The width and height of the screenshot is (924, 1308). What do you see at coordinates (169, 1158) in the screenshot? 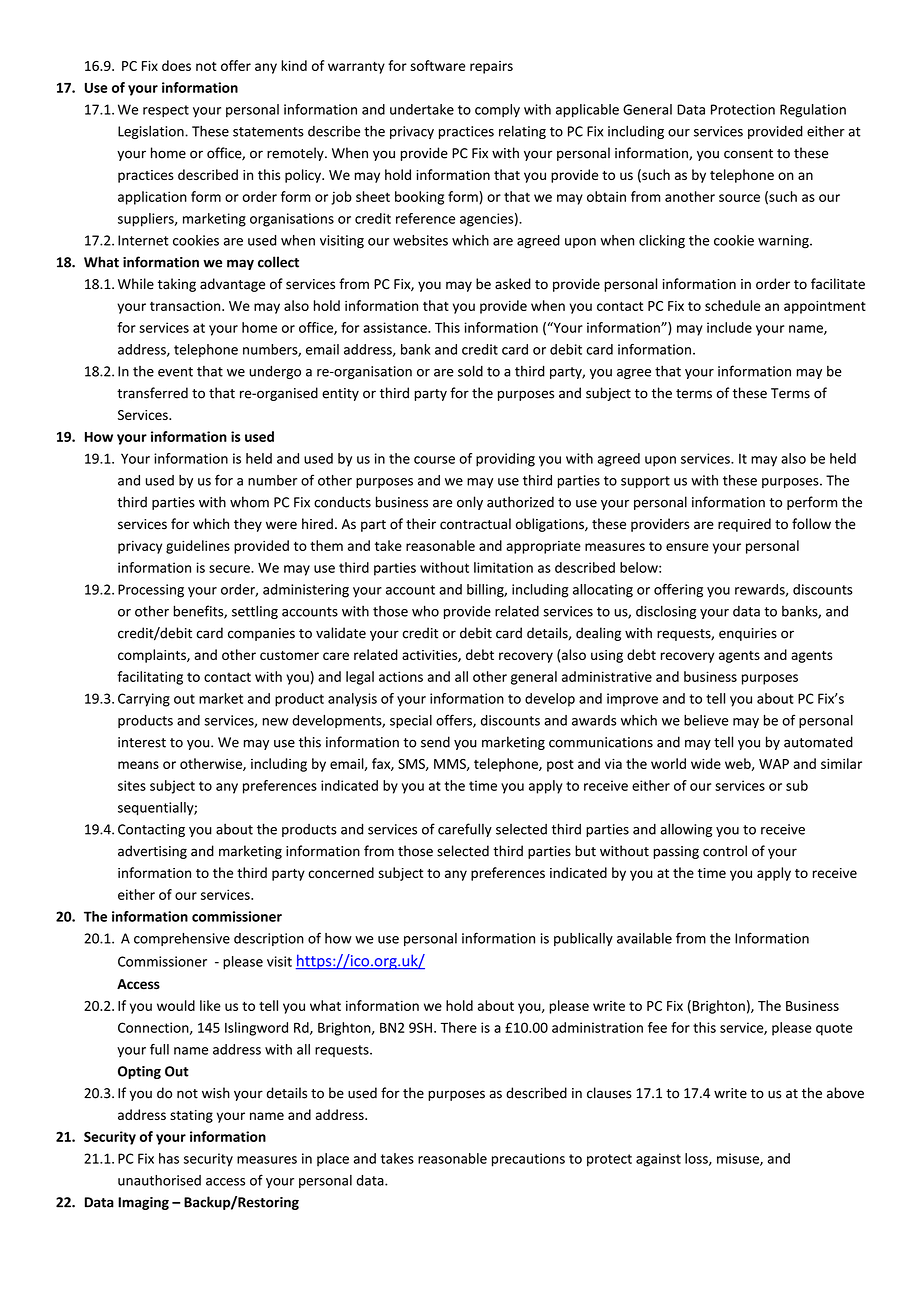
I see `has` at bounding box center [169, 1158].
